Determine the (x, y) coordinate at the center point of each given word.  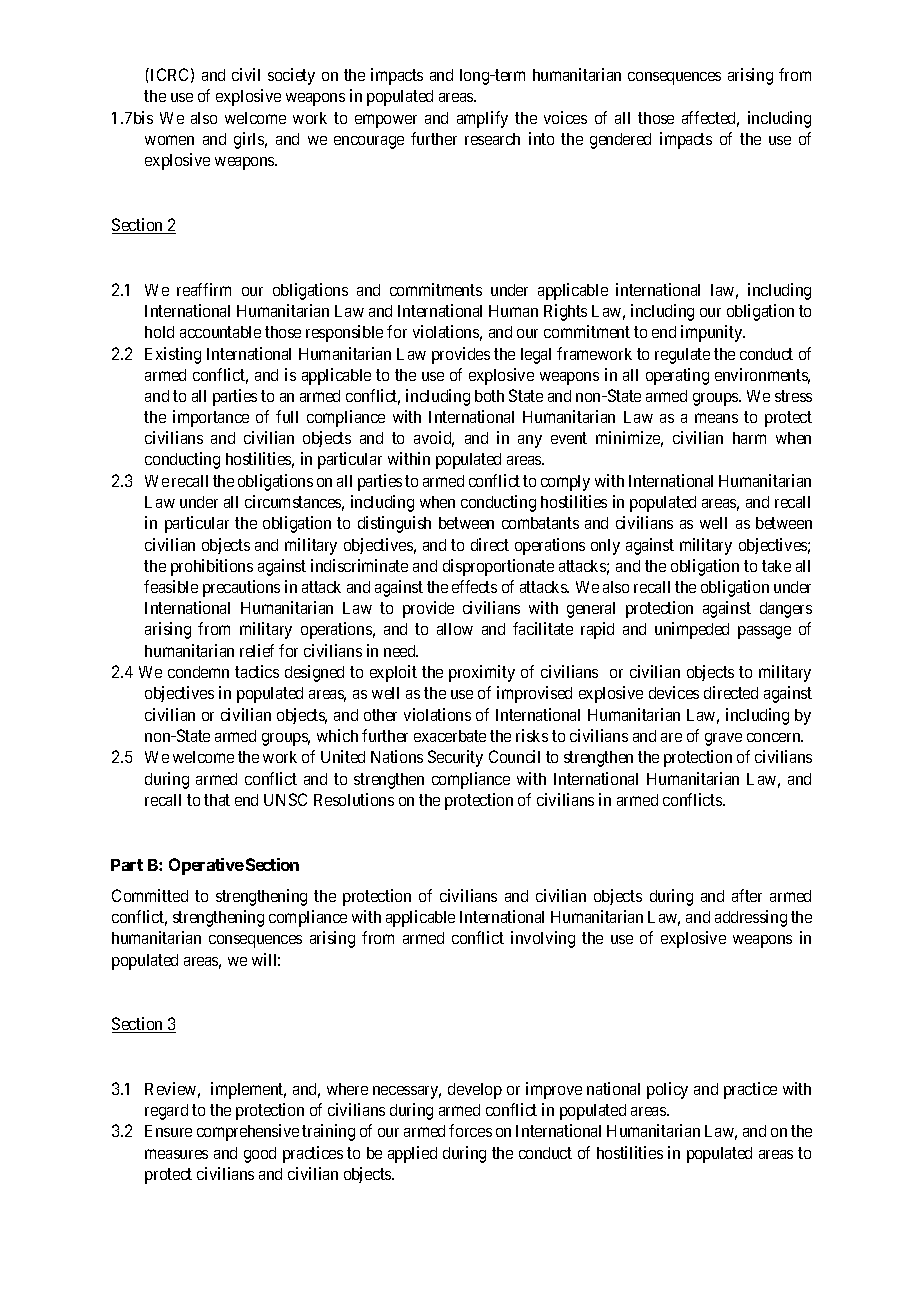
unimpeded (692, 630)
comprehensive (248, 1132)
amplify (482, 119)
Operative (206, 866)
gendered (620, 141)
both (489, 396)
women (169, 140)
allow (455, 629)
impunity (713, 333)
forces (470, 1130)
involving (543, 939)
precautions (241, 588)
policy (667, 1090)
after (747, 895)
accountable (220, 332)
